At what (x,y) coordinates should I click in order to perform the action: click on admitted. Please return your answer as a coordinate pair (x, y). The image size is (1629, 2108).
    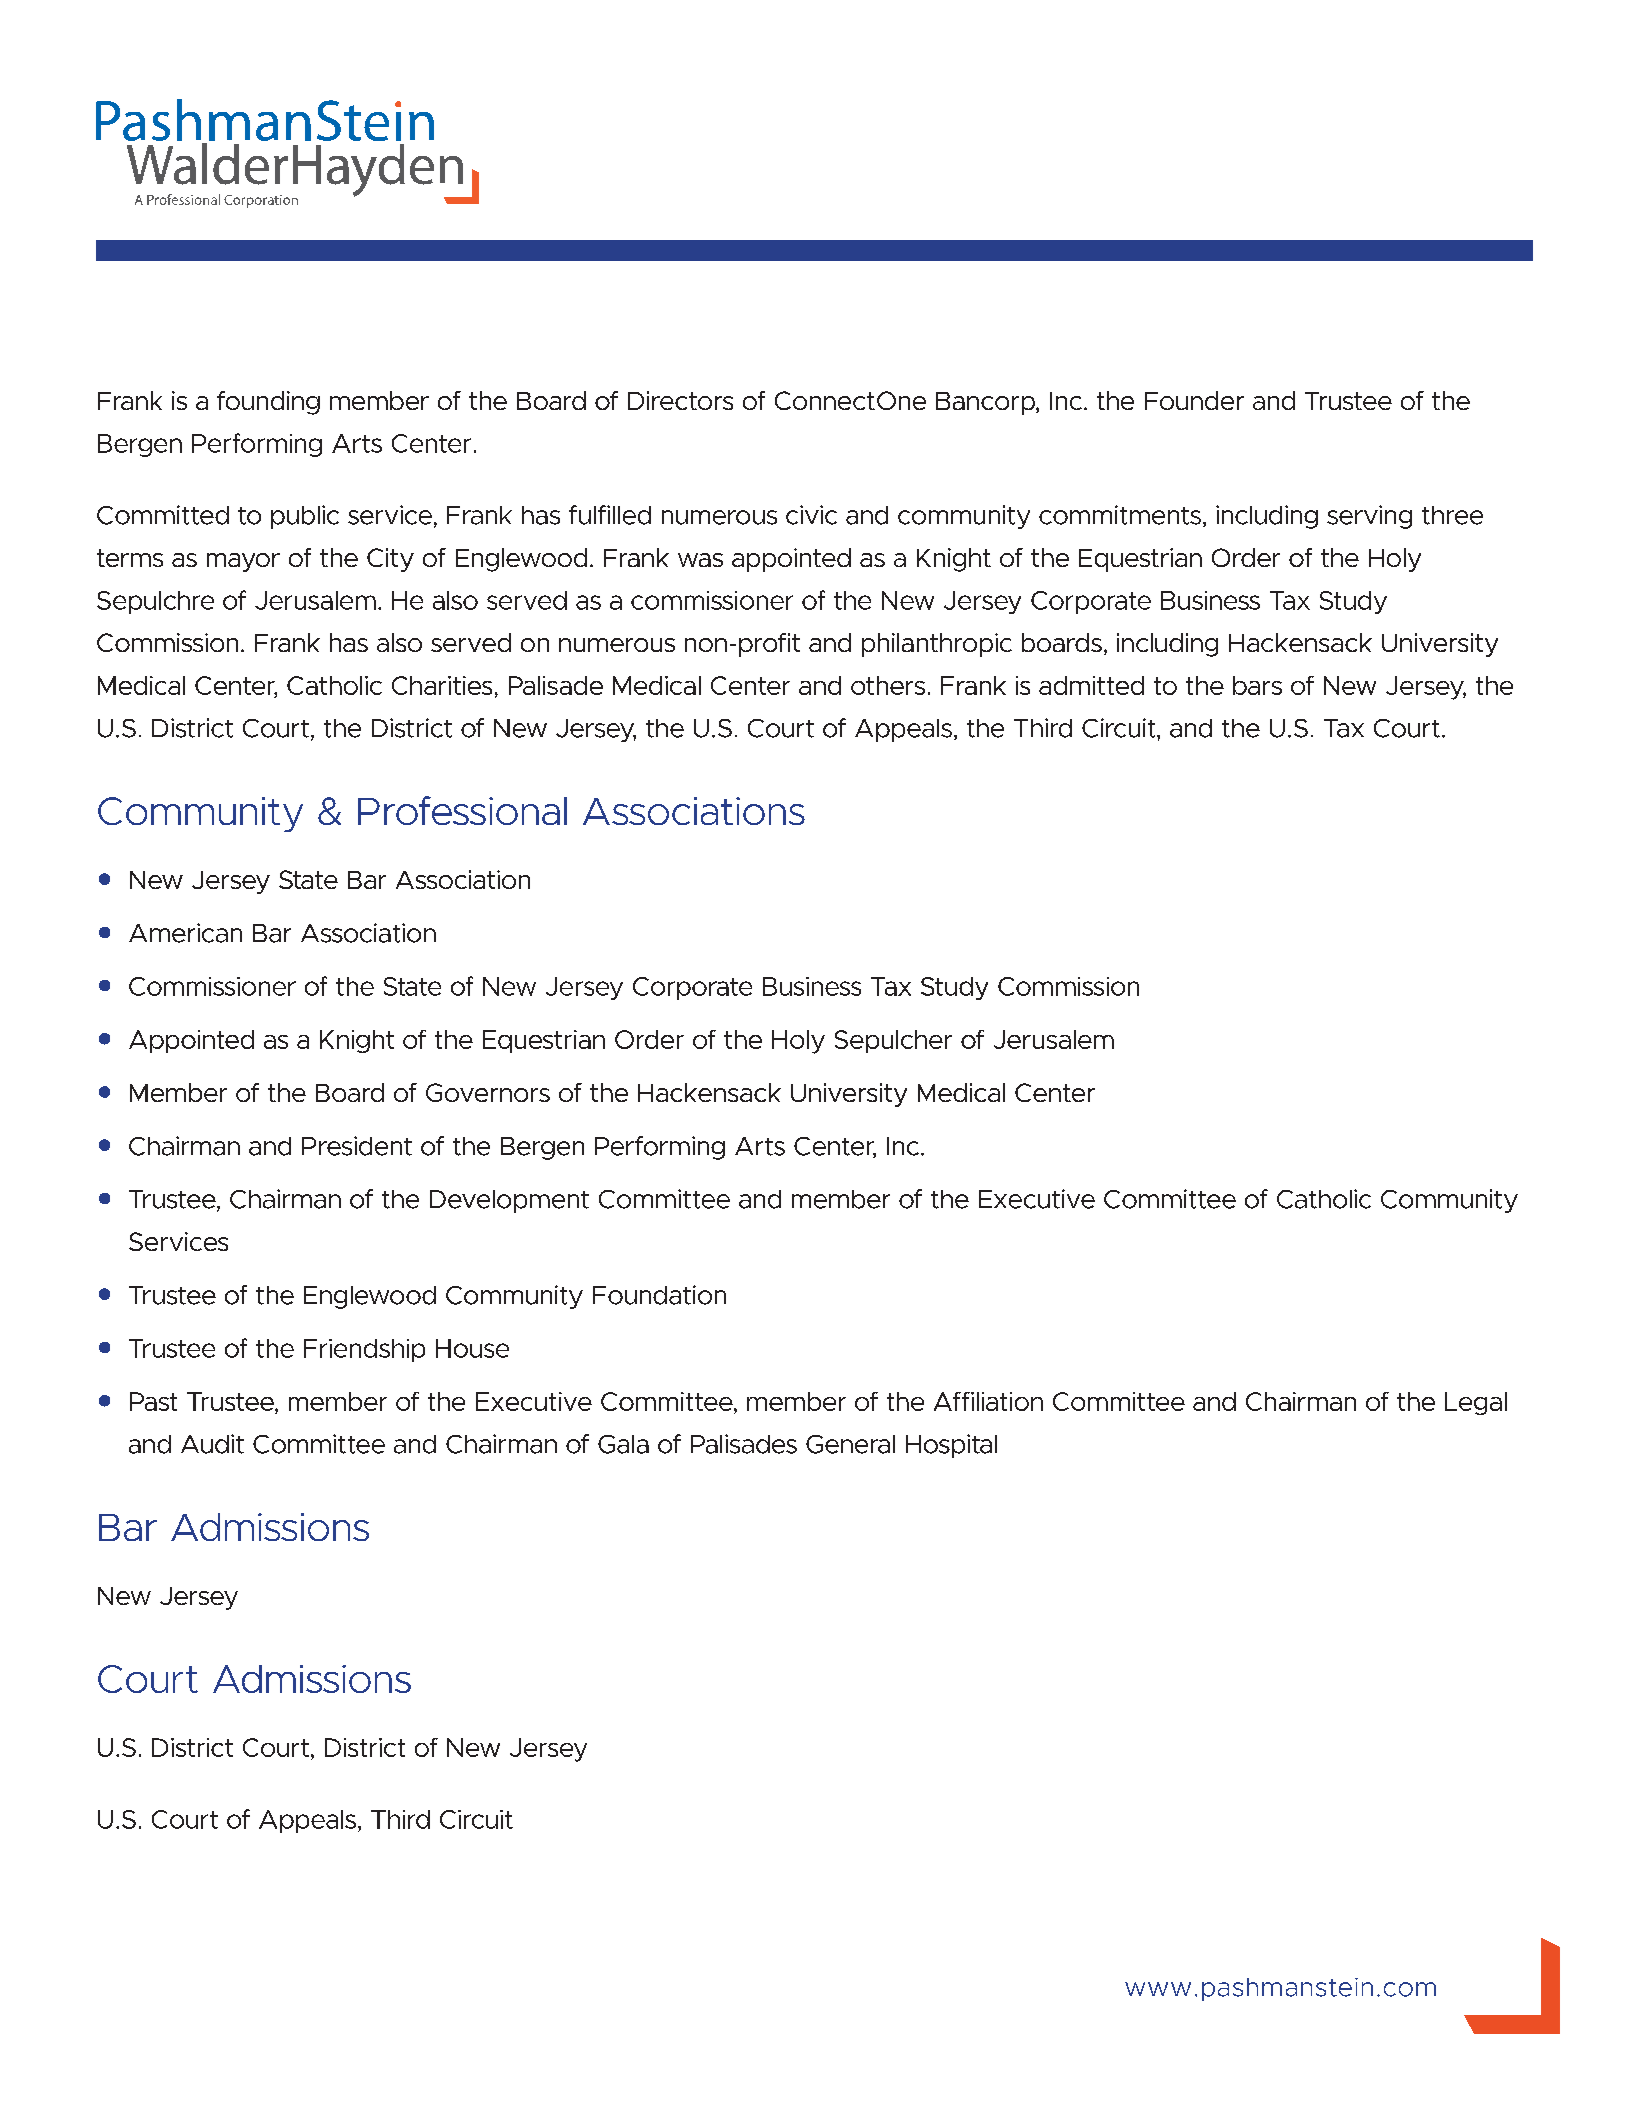
    Looking at the image, I should click on (1091, 685).
